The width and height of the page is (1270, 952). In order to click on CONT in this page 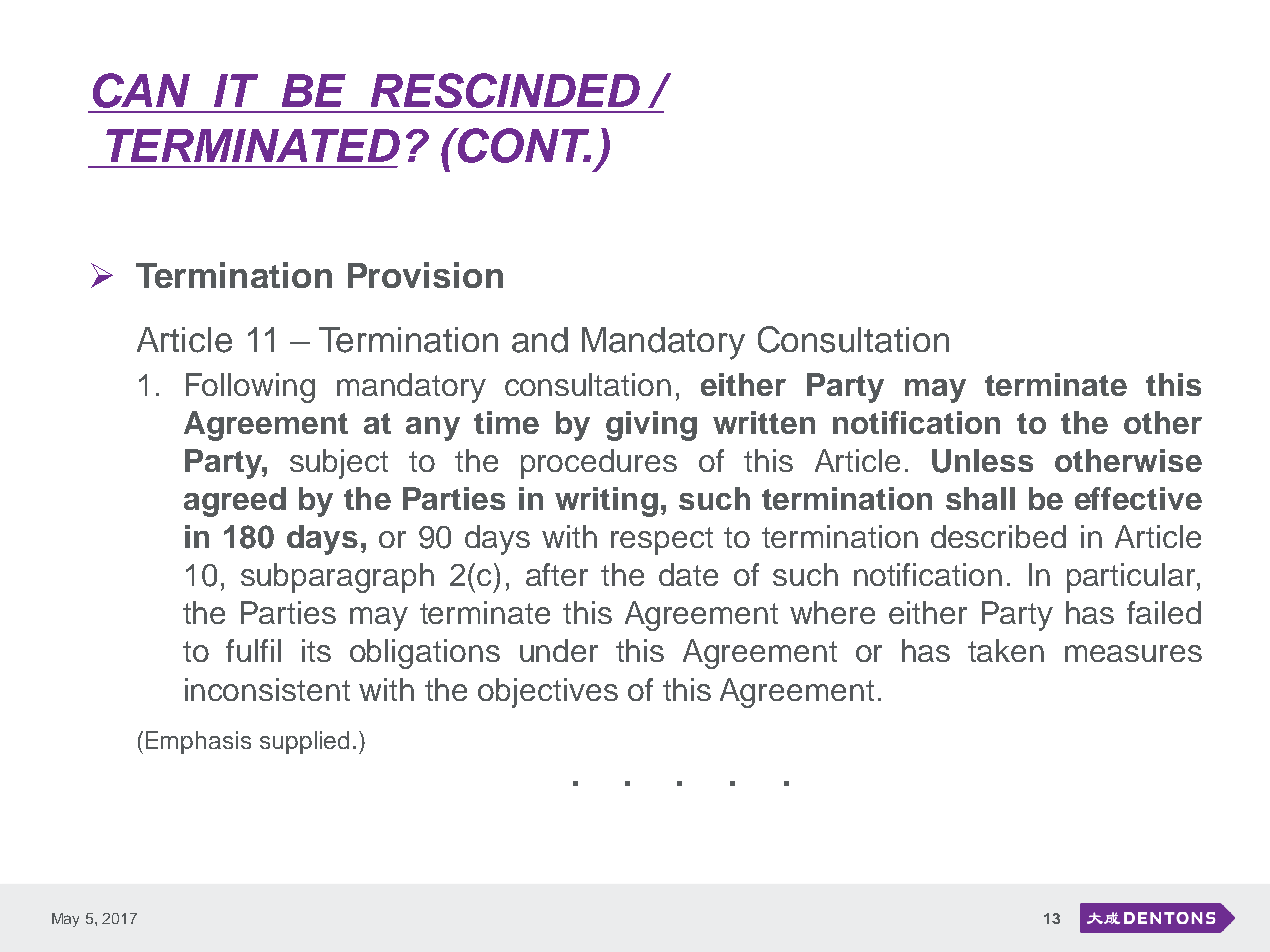, I will do `click(523, 145)`.
